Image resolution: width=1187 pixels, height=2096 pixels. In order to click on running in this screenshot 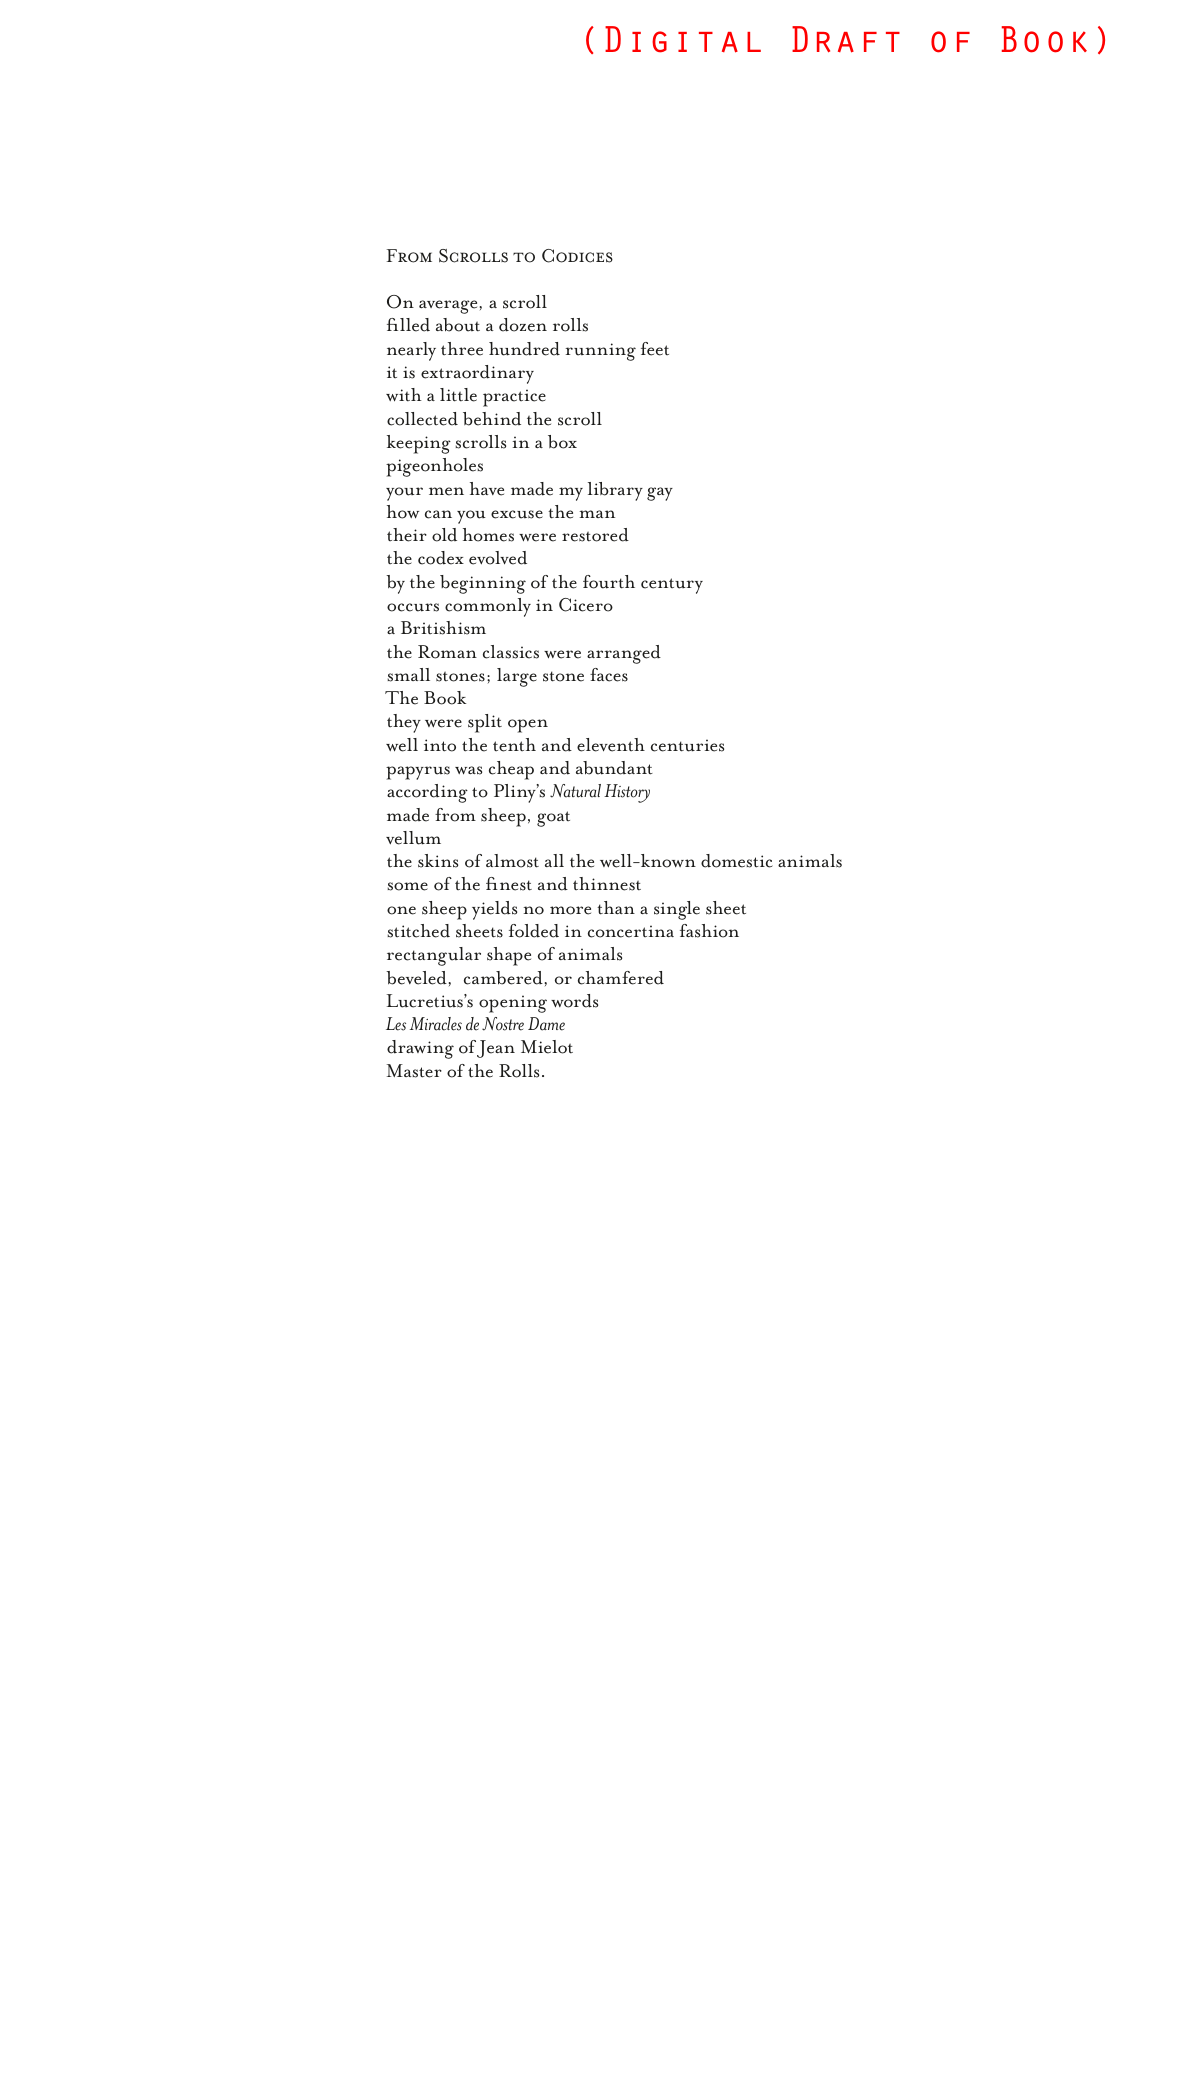, I will do `click(600, 352)`.
